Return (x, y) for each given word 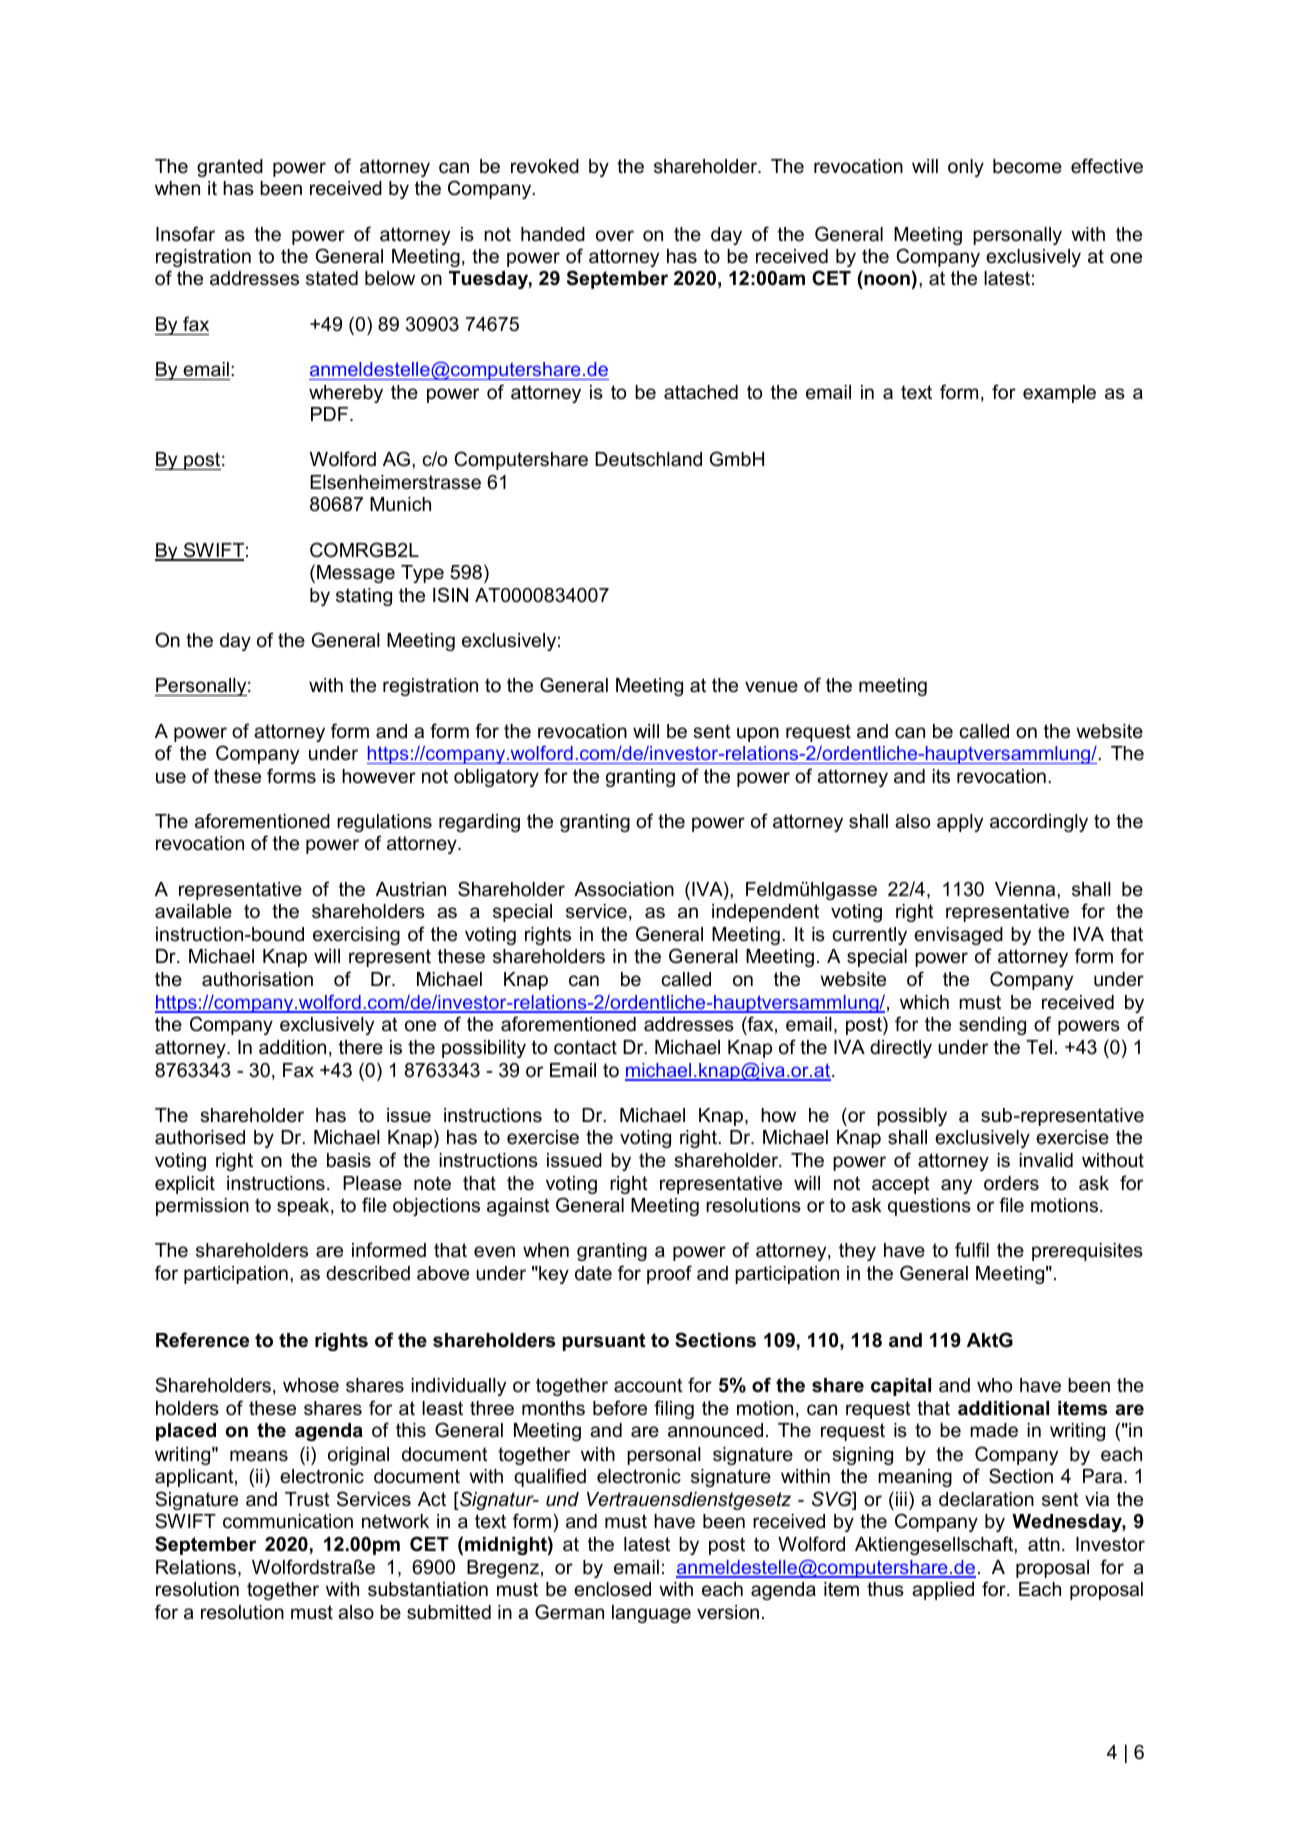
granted (230, 168)
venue (771, 687)
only (966, 168)
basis (349, 1160)
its (941, 776)
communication (288, 1521)
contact (585, 1047)
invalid (1046, 1160)
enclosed (612, 1589)
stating (364, 597)
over (615, 236)
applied (943, 1591)
